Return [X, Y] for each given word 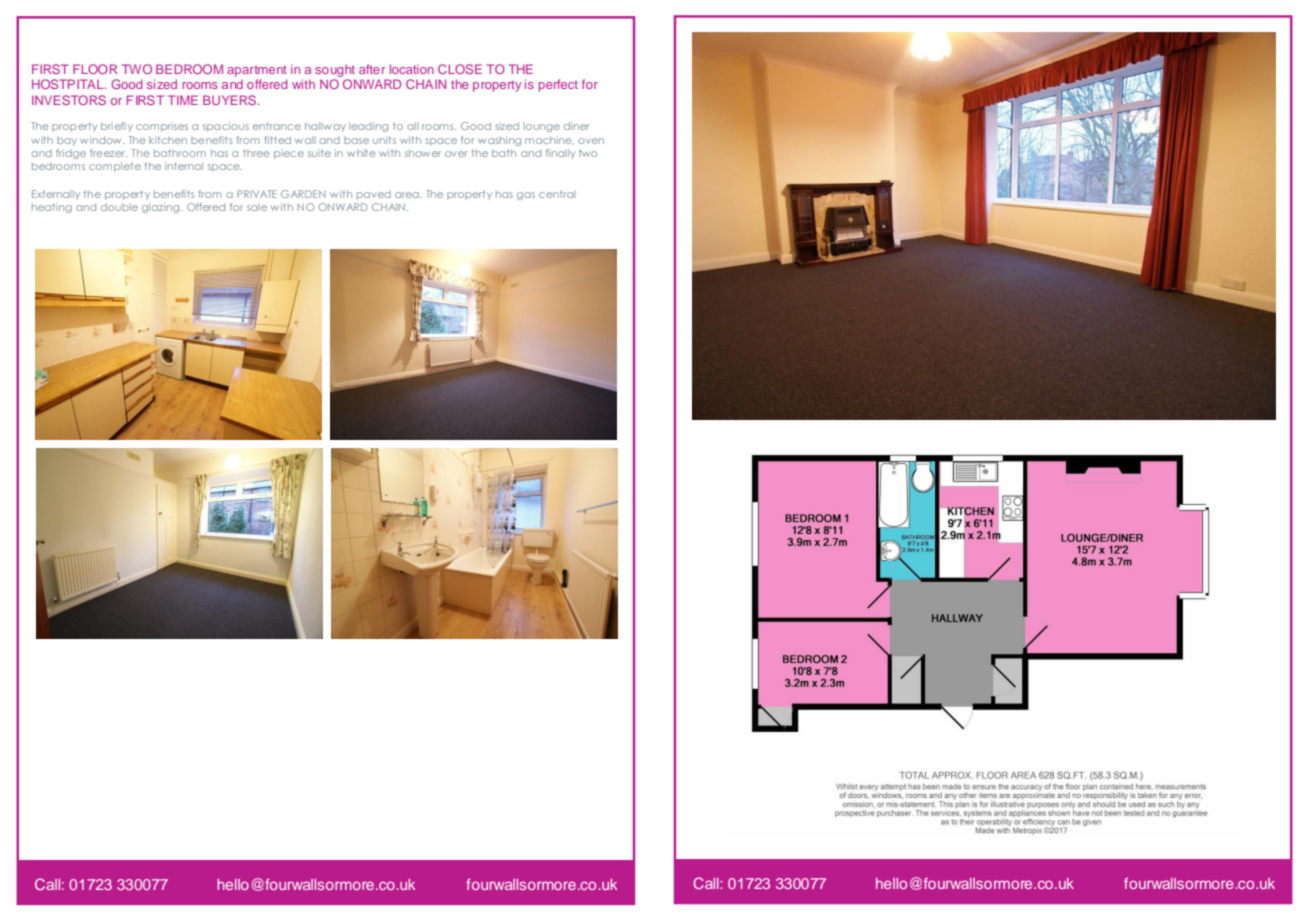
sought [335, 71]
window [102, 140]
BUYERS [229, 100]
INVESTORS [69, 100]
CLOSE [460, 69]
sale [257, 207]
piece [289, 154]
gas [526, 196]
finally [560, 154]
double [119, 207]
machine [549, 140]
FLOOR [95, 69]
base [356, 140]
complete [115, 167]
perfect [558, 85]
